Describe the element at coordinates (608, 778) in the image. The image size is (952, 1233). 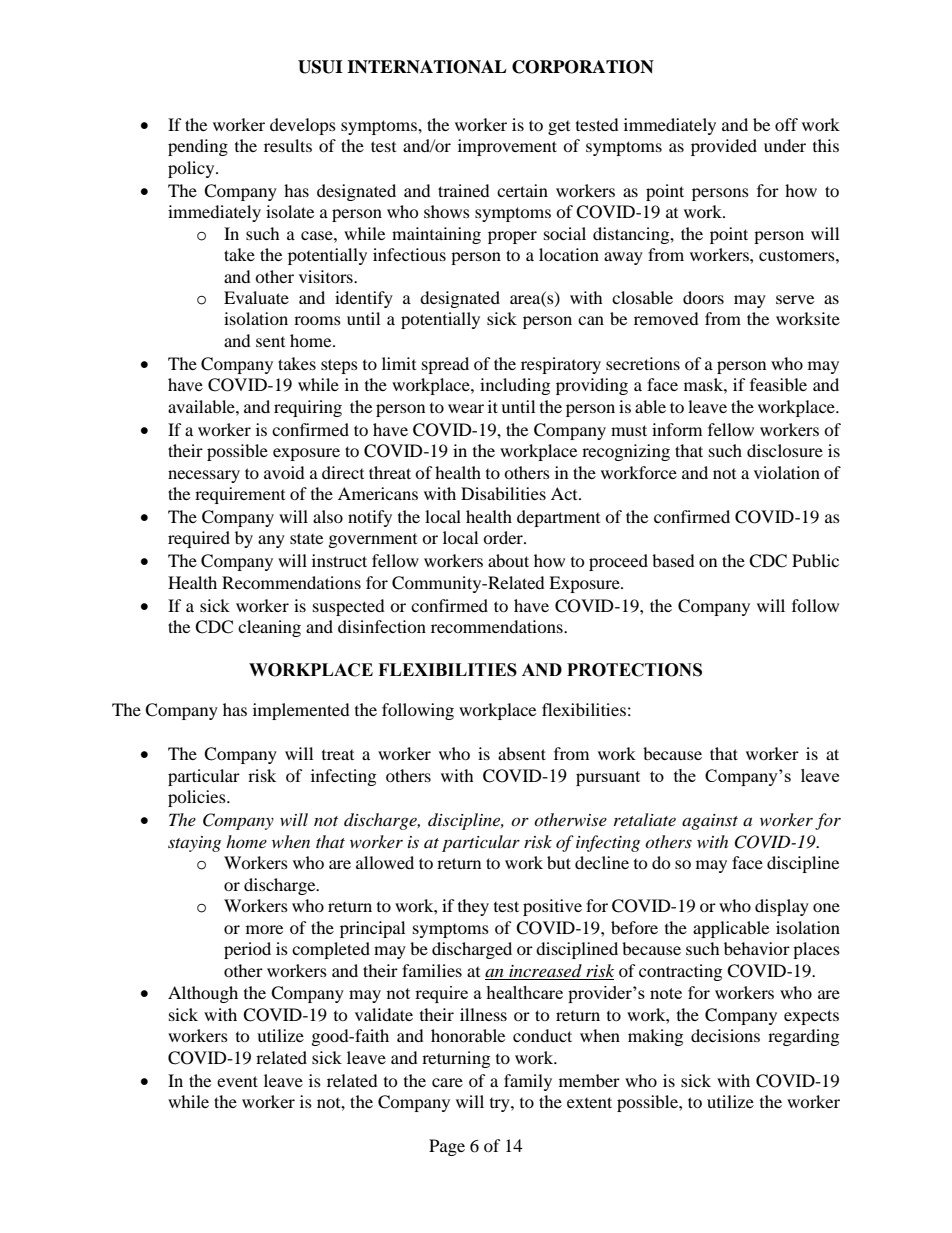
I see `pursuant` at that location.
